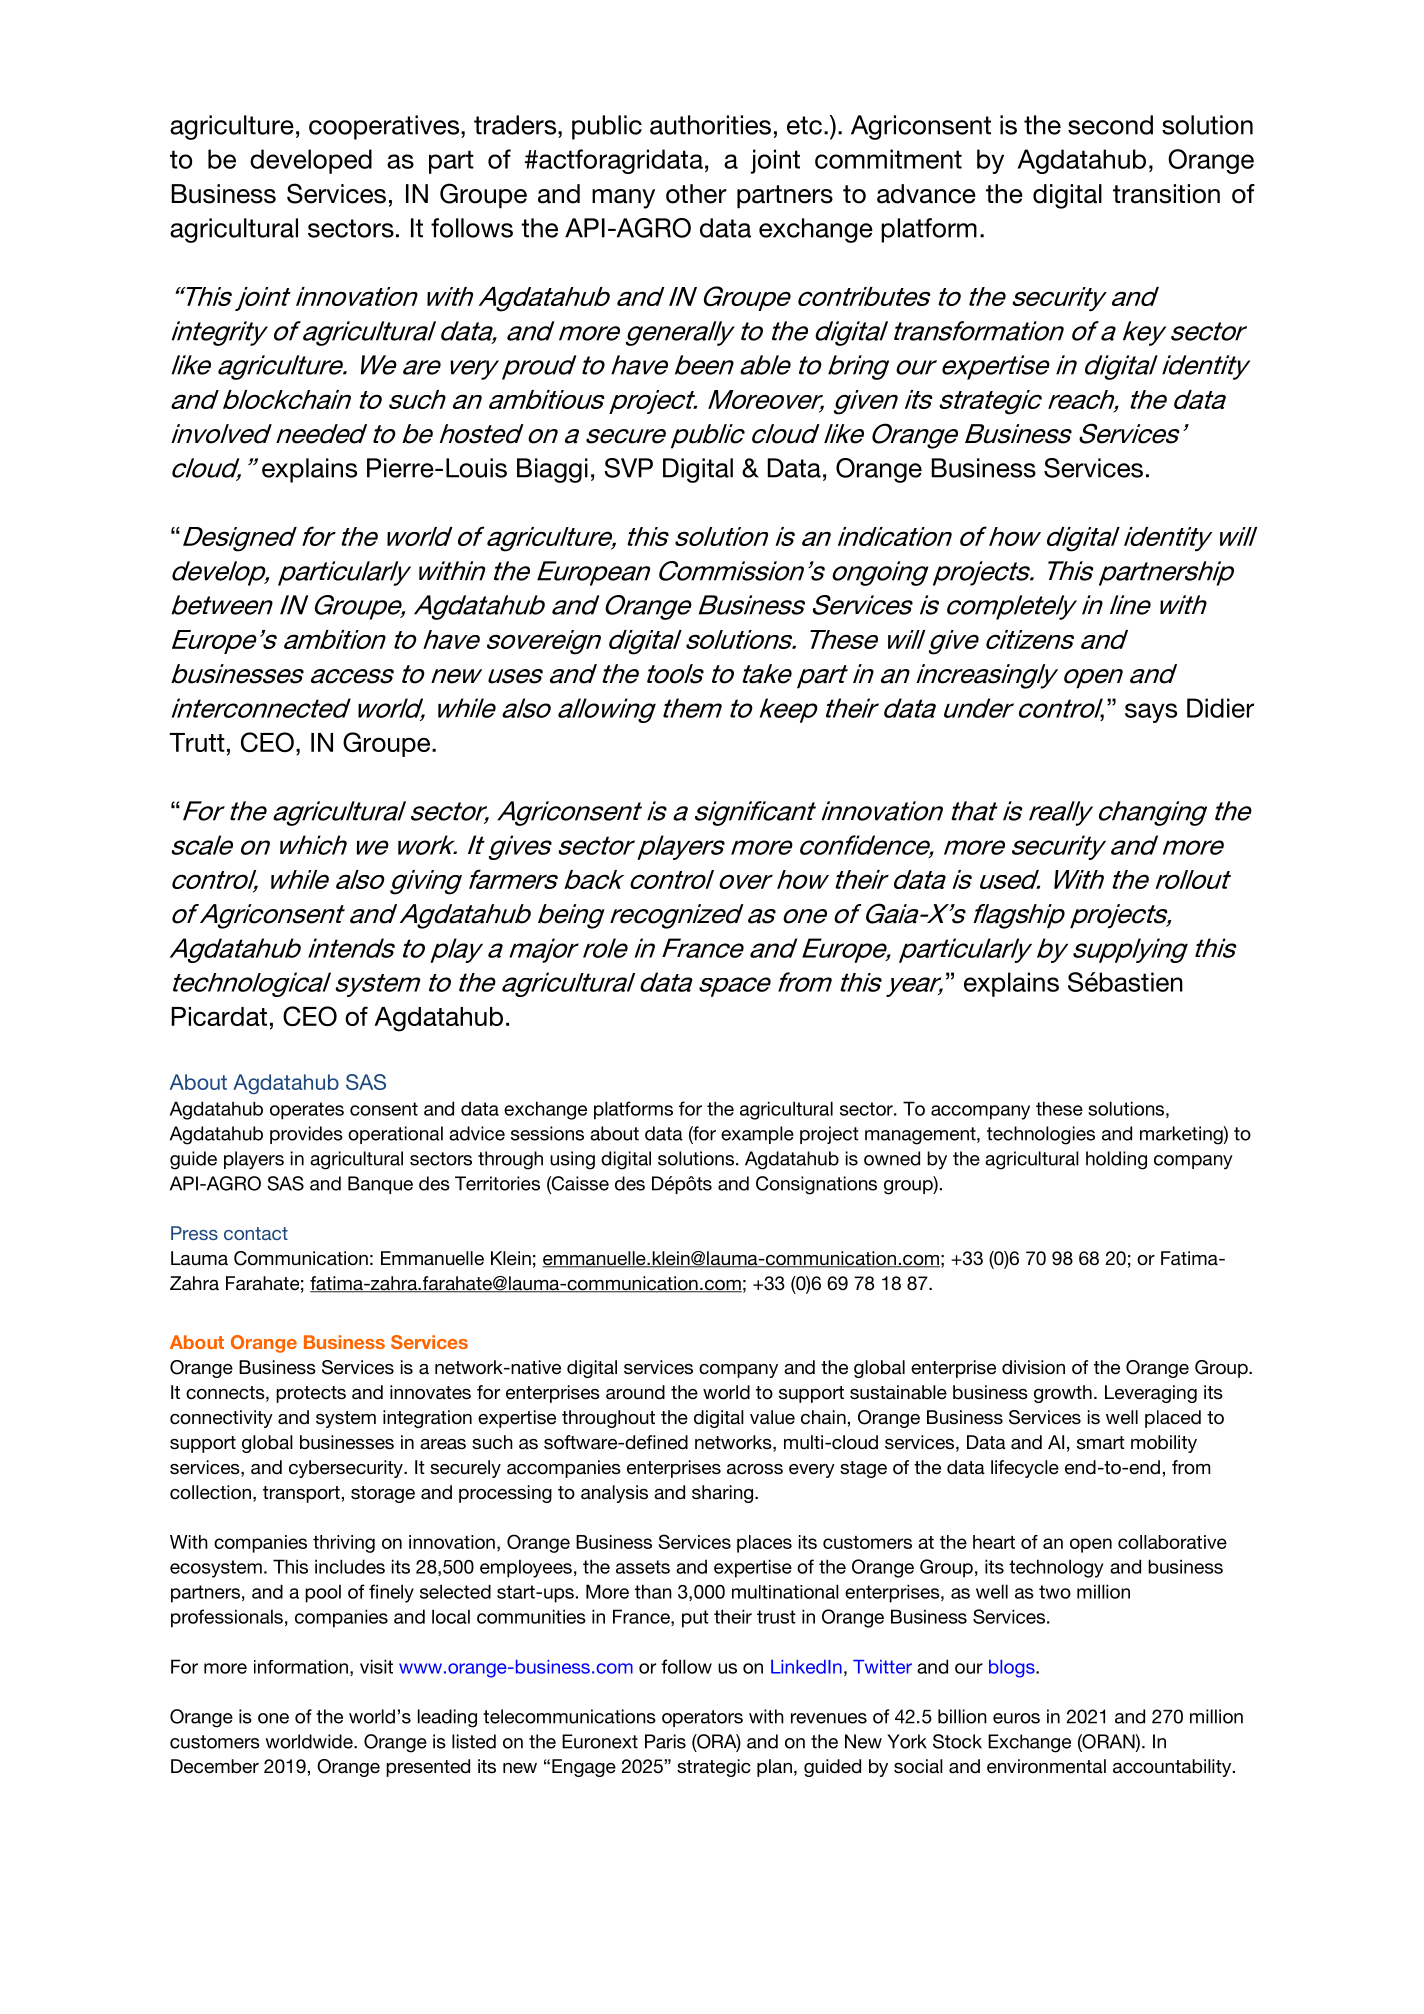 Image resolution: width=1424 pixels, height=2014 pixels. Describe the element at coordinates (628, 468) in the screenshot. I see `SVP` at that location.
